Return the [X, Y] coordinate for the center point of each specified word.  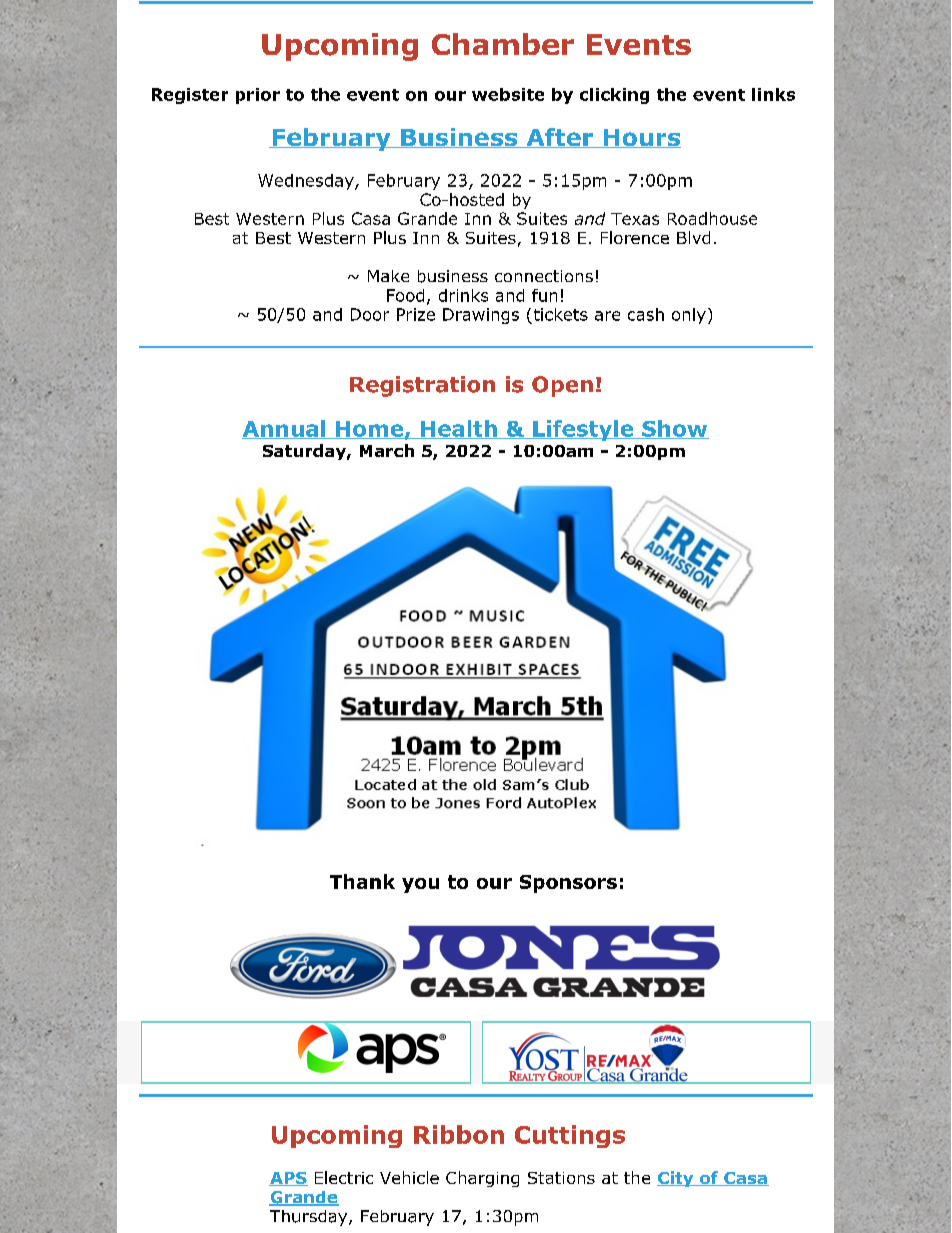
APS [288, 1179]
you [420, 885]
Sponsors [568, 884]
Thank [362, 881]
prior [258, 96]
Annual [285, 429]
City [676, 1179]
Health [459, 429]
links [773, 94]
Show [674, 429]
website [508, 94]
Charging [482, 1179]
